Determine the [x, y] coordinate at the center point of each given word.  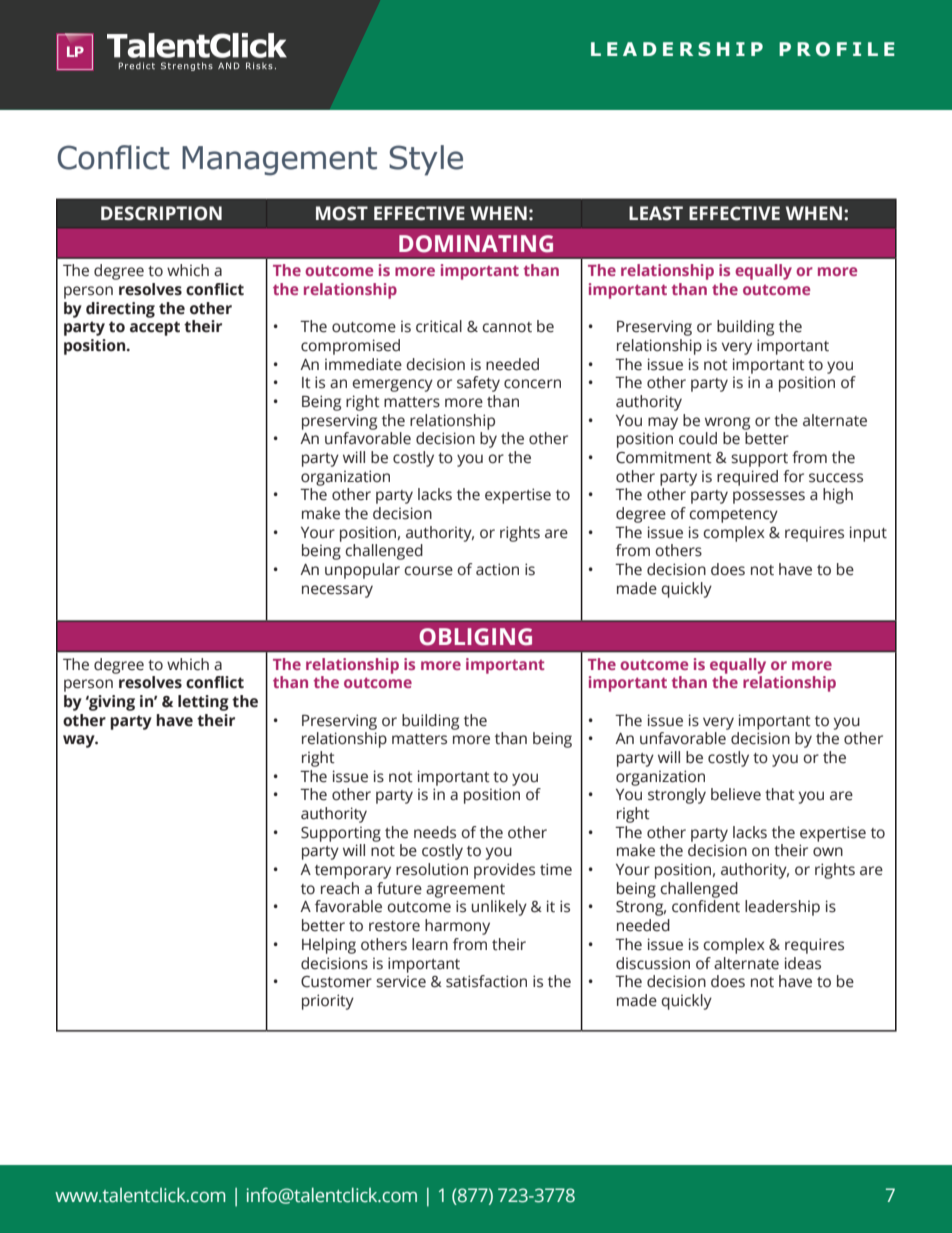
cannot [507, 327]
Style [426, 160]
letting [203, 703]
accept [155, 328]
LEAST [656, 213]
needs [435, 832]
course [428, 571]
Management [279, 161]
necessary [337, 591]
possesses [769, 497]
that [780, 794]
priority [328, 1002]
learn [430, 944]
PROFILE [837, 49]
